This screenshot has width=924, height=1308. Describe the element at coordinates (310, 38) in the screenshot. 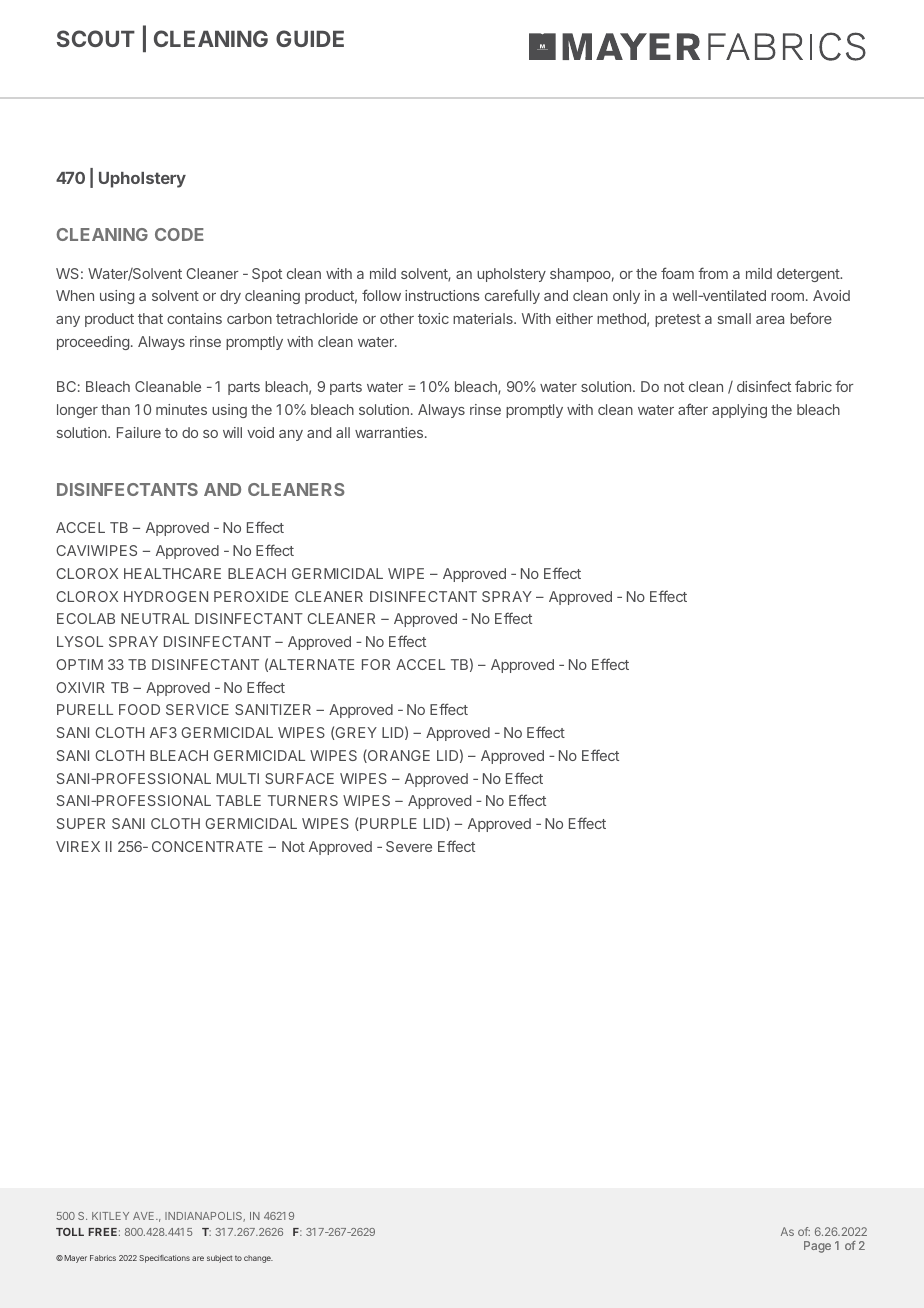

I see `GUIDE` at that location.
